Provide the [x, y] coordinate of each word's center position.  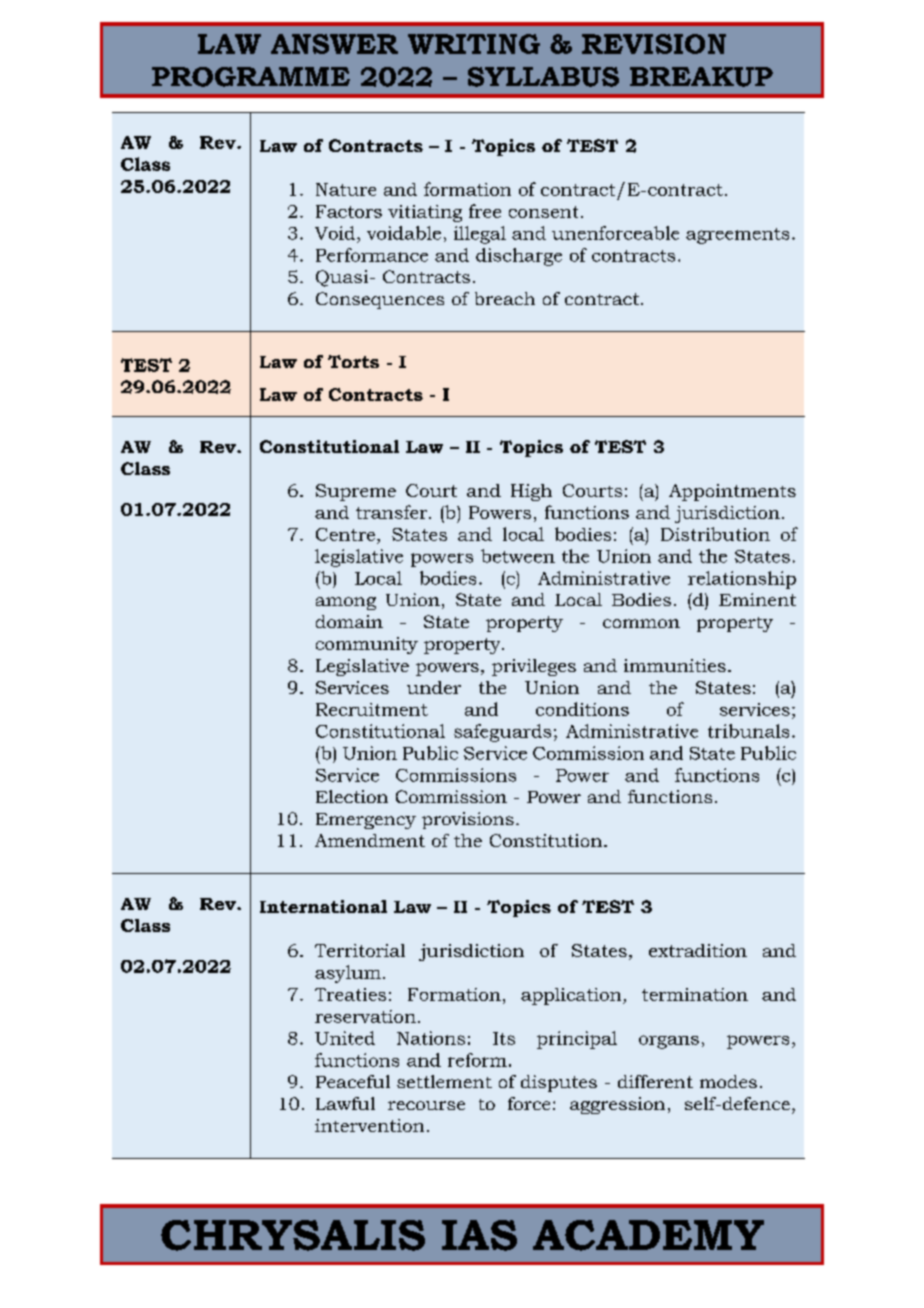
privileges [534, 667]
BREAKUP [701, 77]
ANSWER [334, 44]
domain [349, 621]
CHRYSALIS [293, 1235]
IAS [479, 1235]
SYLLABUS [543, 77]
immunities [675, 665]
